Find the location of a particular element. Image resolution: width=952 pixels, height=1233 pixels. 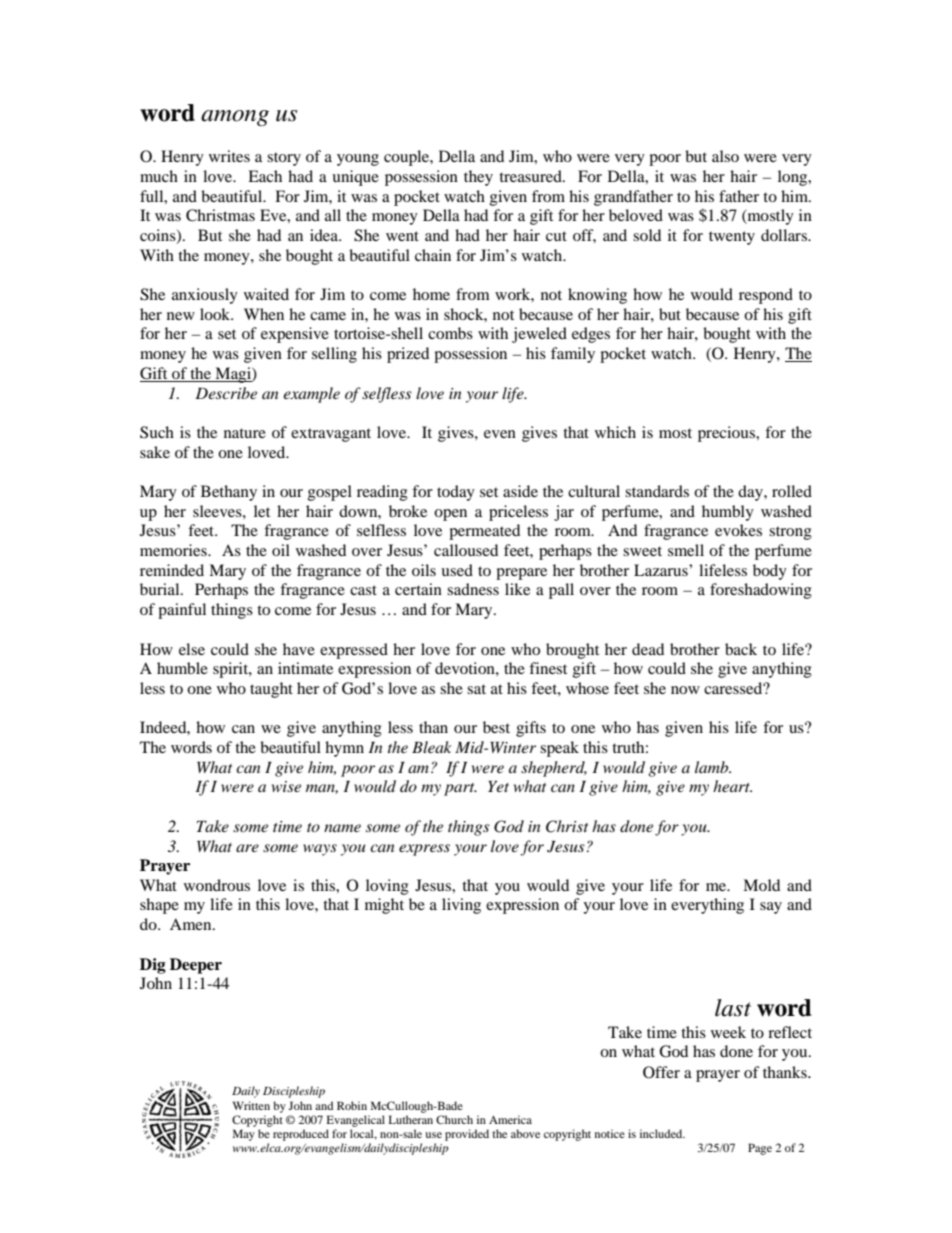

sadness is located at coordinates (473, 589).
